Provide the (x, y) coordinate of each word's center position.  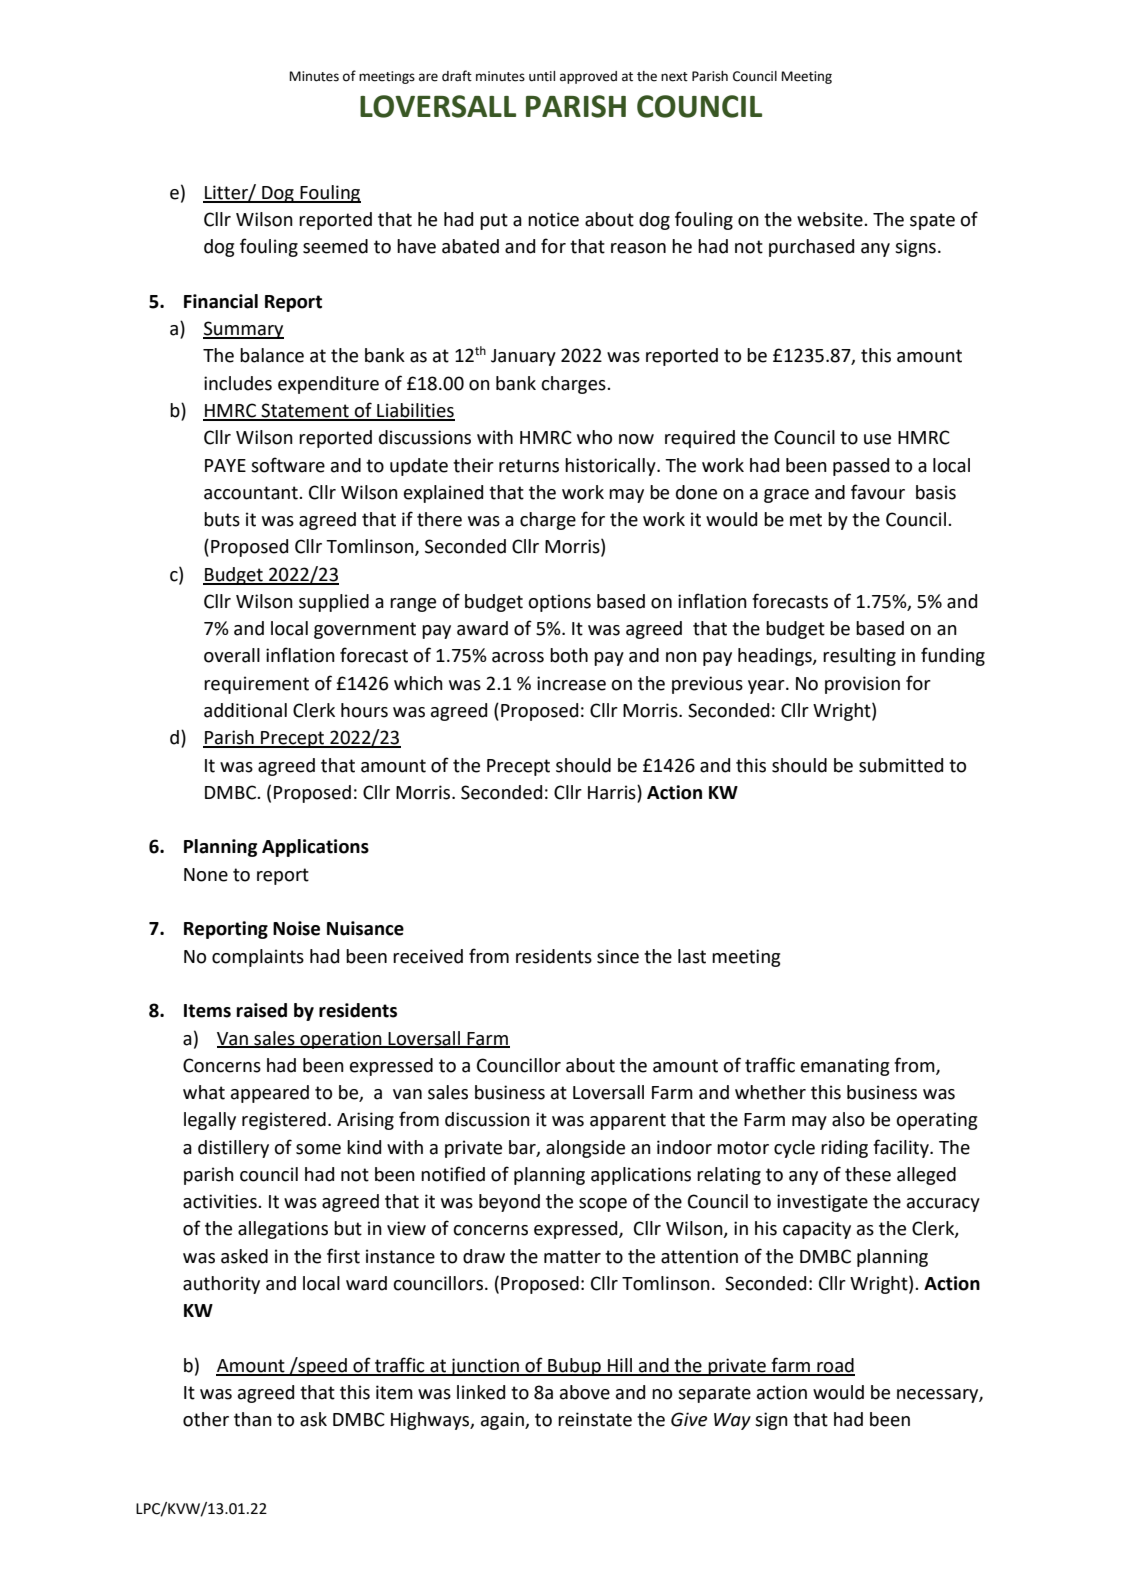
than (253, 1419)
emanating (845, 1067)
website (831, 219)
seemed (335, 246)
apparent (628, 1121)
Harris (613, 793)
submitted (901, 765)
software (288, 465)
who (594, 437)
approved (588, 77)
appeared (270, 1094)
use (877, 439)
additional (245, 710)
